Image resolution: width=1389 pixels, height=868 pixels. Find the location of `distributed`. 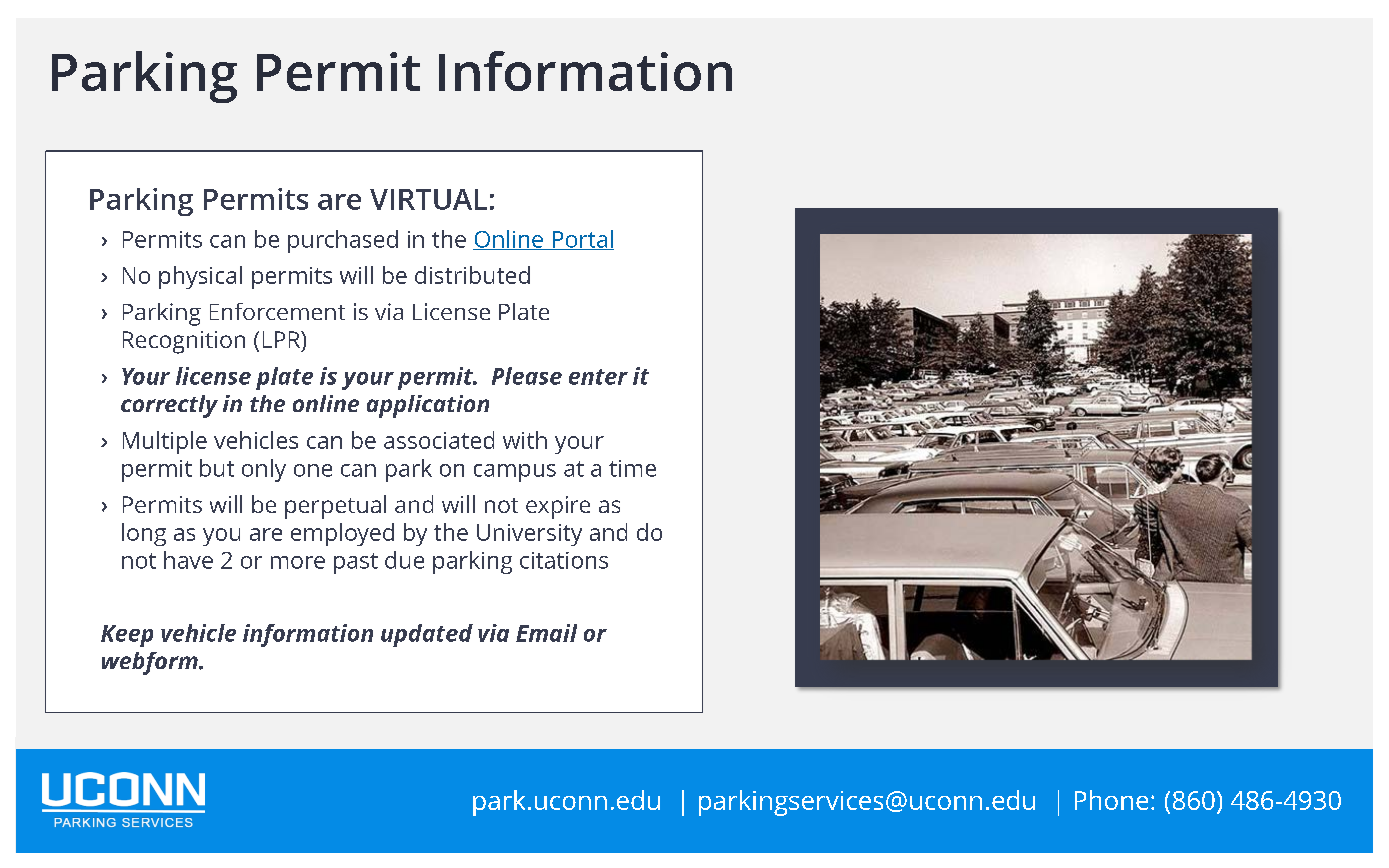

distributed is located at coordinates (472, 275).
